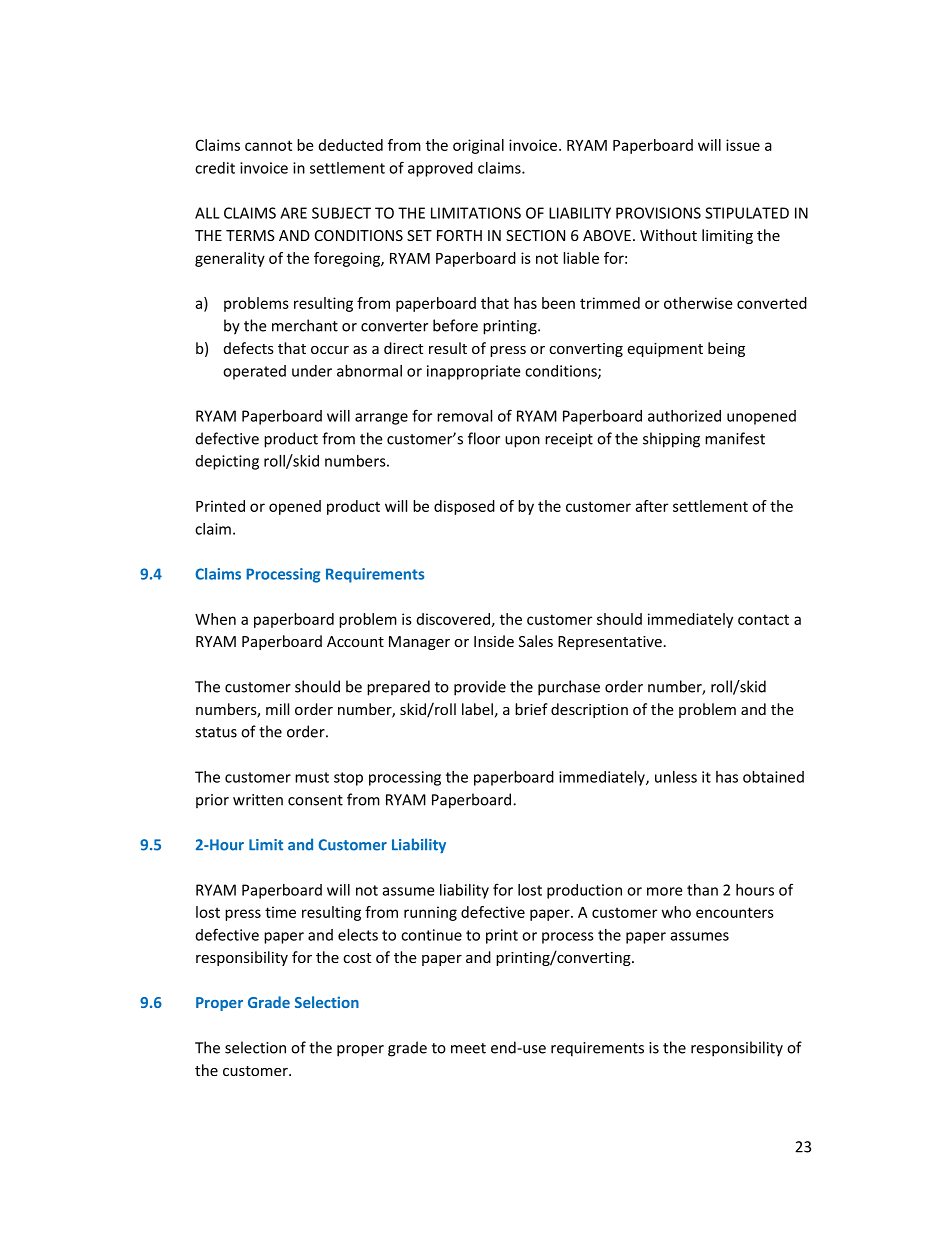 This document has height=1233, width=952. I want to click on meet, so click(468, 1048).
